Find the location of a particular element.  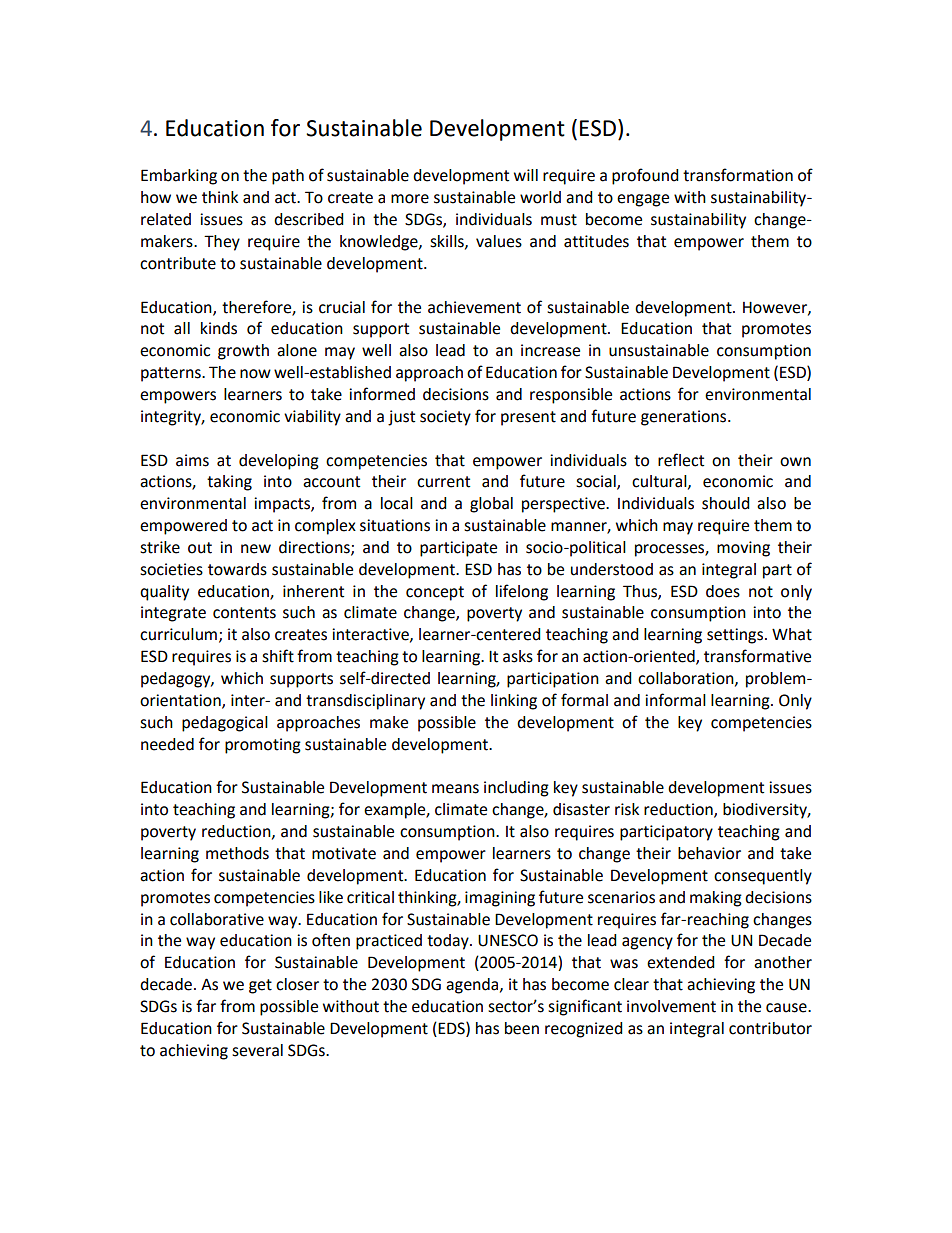

will is located at coordinates (526, 175).
